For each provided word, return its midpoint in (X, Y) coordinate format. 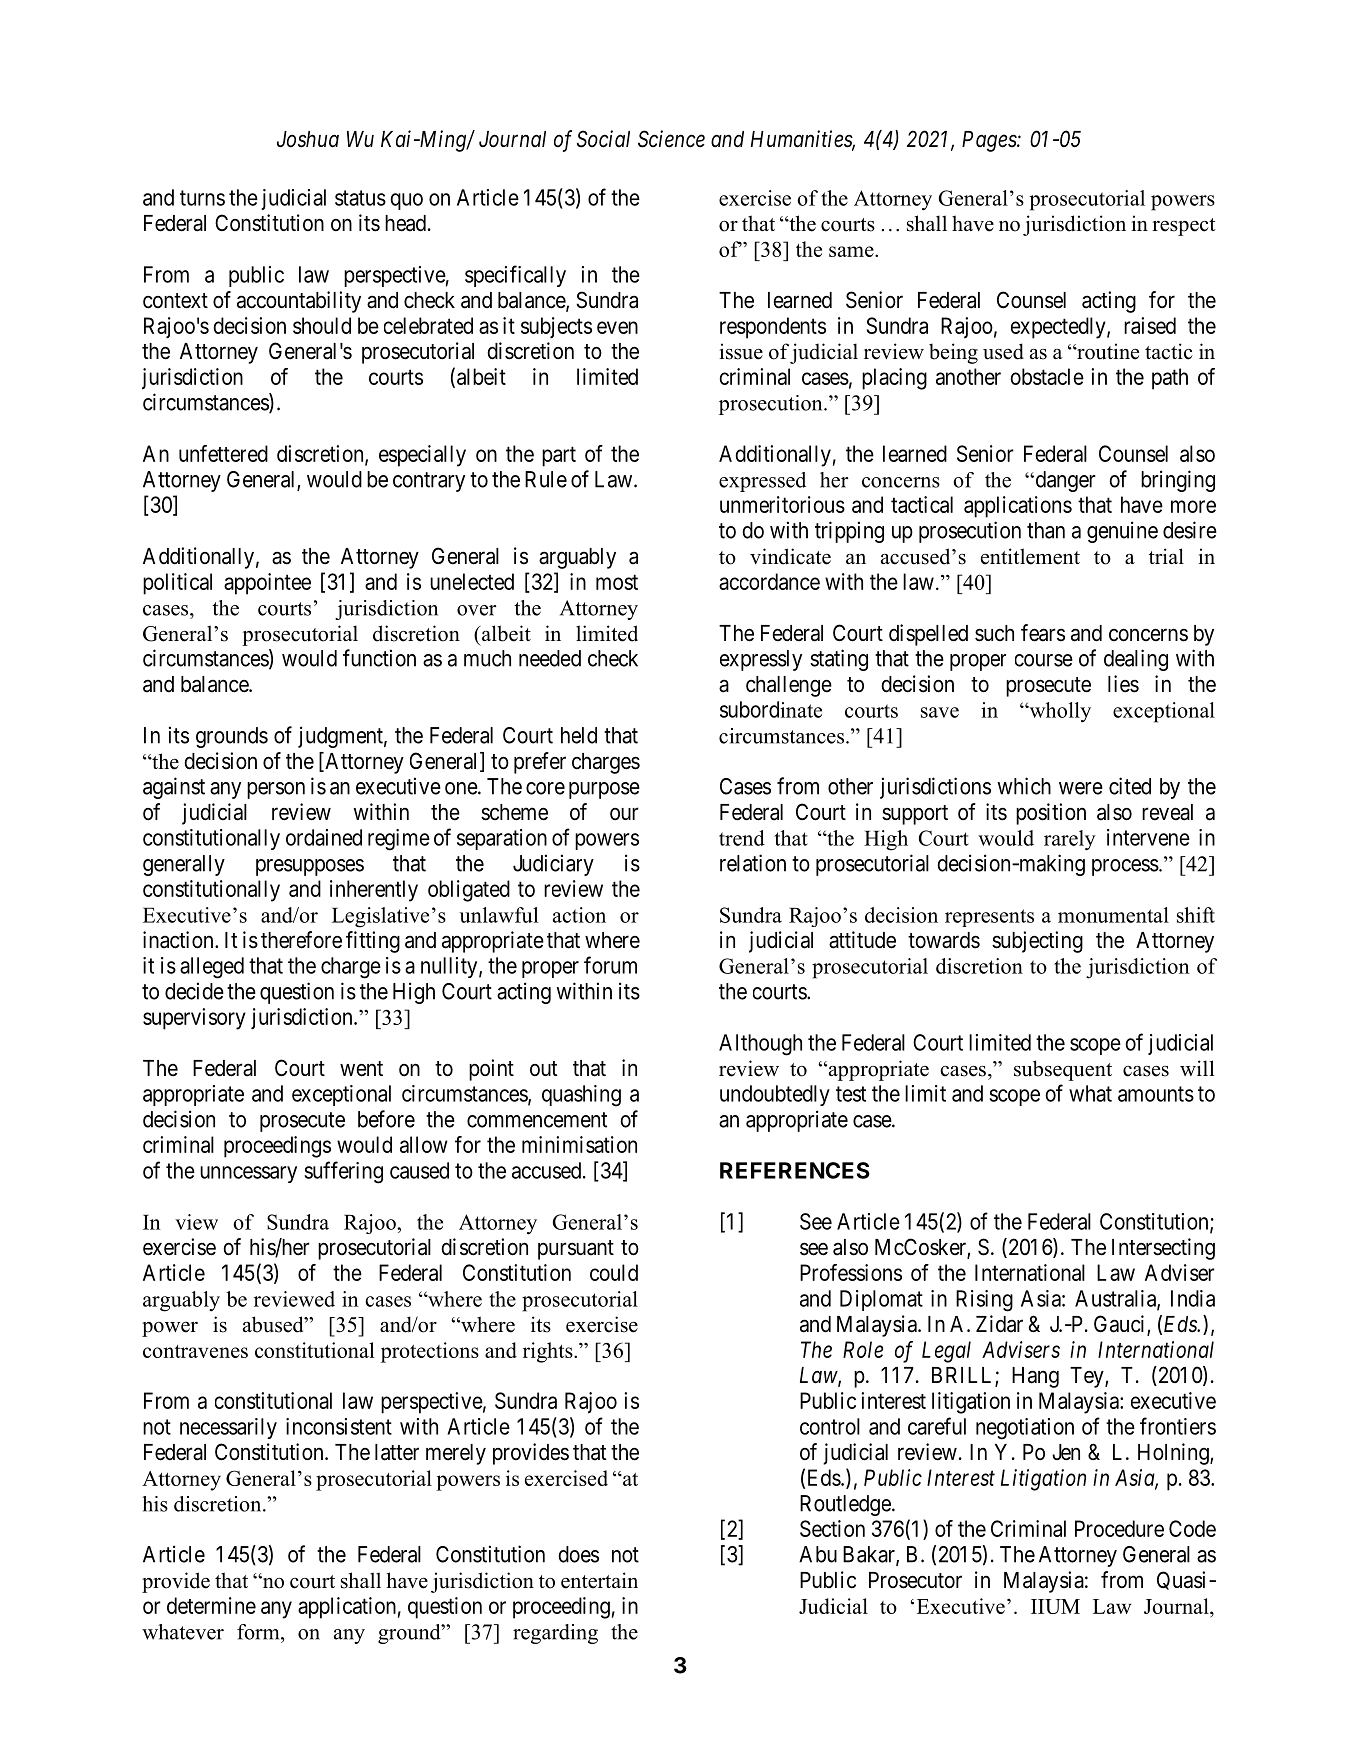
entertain (599, 1580)
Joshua (308, 139)
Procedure (1119, 1528)
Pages (990, 141)
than (1046, 530)
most (617, 582)
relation (753, 863)
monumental (1113, 915)
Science (671, 139)
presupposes (310, 867)
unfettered (223, 453)
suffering (343, 1172)
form (259, 1632)
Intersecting (1163, 1249)
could (614, 1272)
